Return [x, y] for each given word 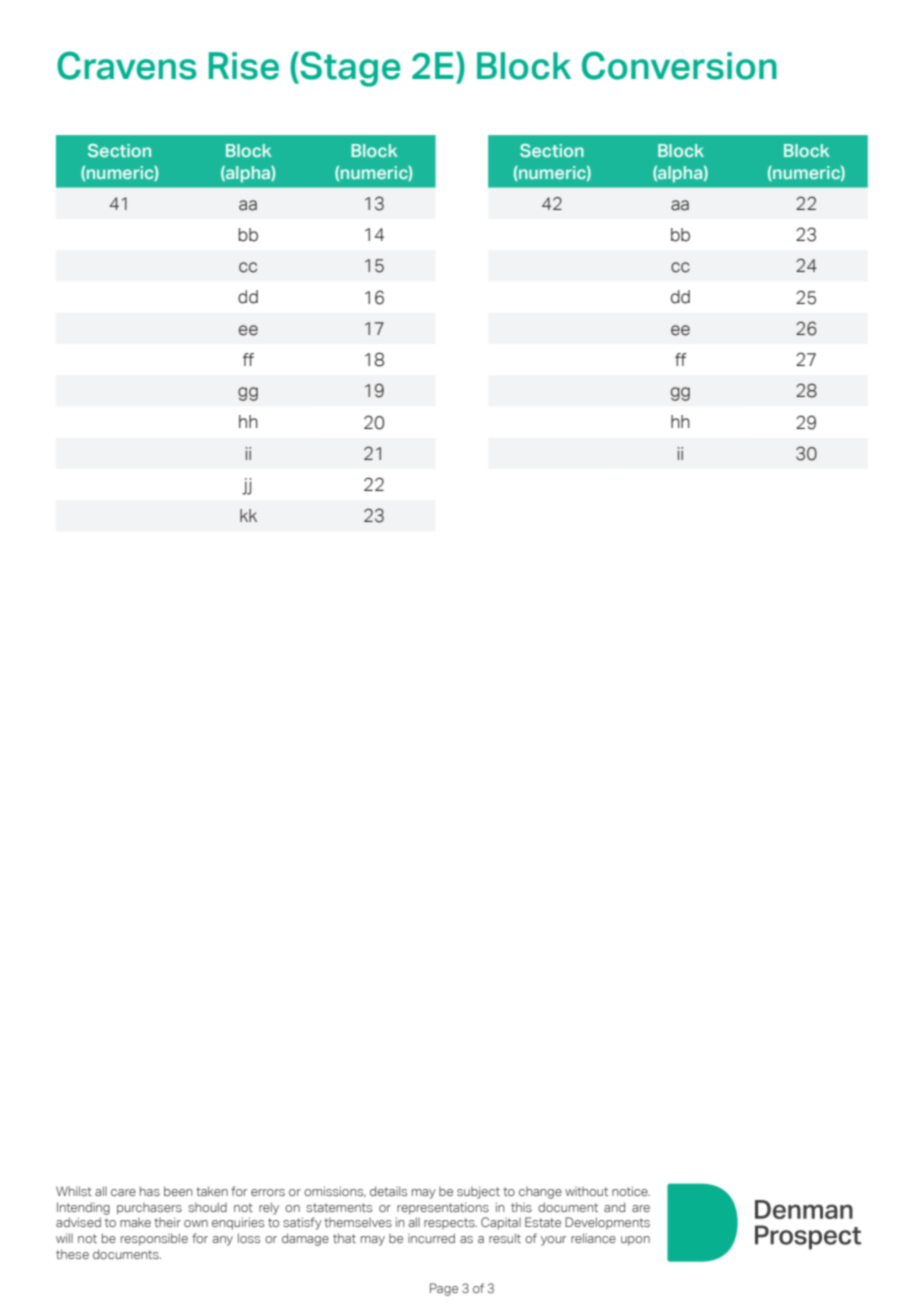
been [178, 1191]
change [540, 1193]
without [586, 1191]
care [123, 1192]
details [388, 1191]
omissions [335, 1191]
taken [212, 1191]
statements [339, 1207]
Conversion [679, 65]
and [614, 1207]
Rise [244, 66]
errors [268, 1192]
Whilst [74, 1191]
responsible [154, 1239]
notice [631, 1191]
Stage [349, 69]
